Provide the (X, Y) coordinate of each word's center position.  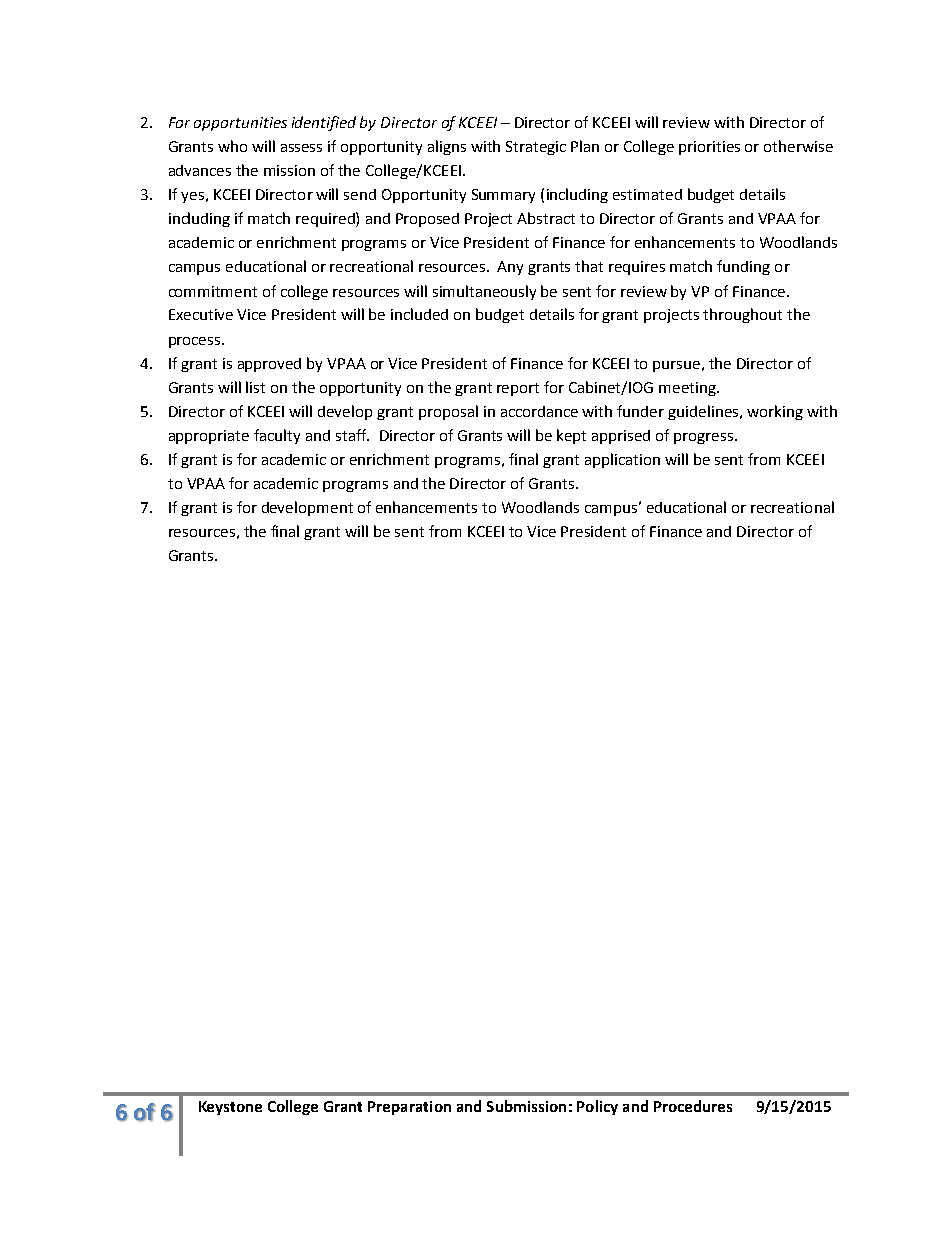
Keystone (230, 1108)
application (622, 460)
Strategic (536, 148)
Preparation (409, 1108)
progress (705, 438)
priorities (709, 148)
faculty (277, 436)
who (232, 146)
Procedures (693, 1106)
